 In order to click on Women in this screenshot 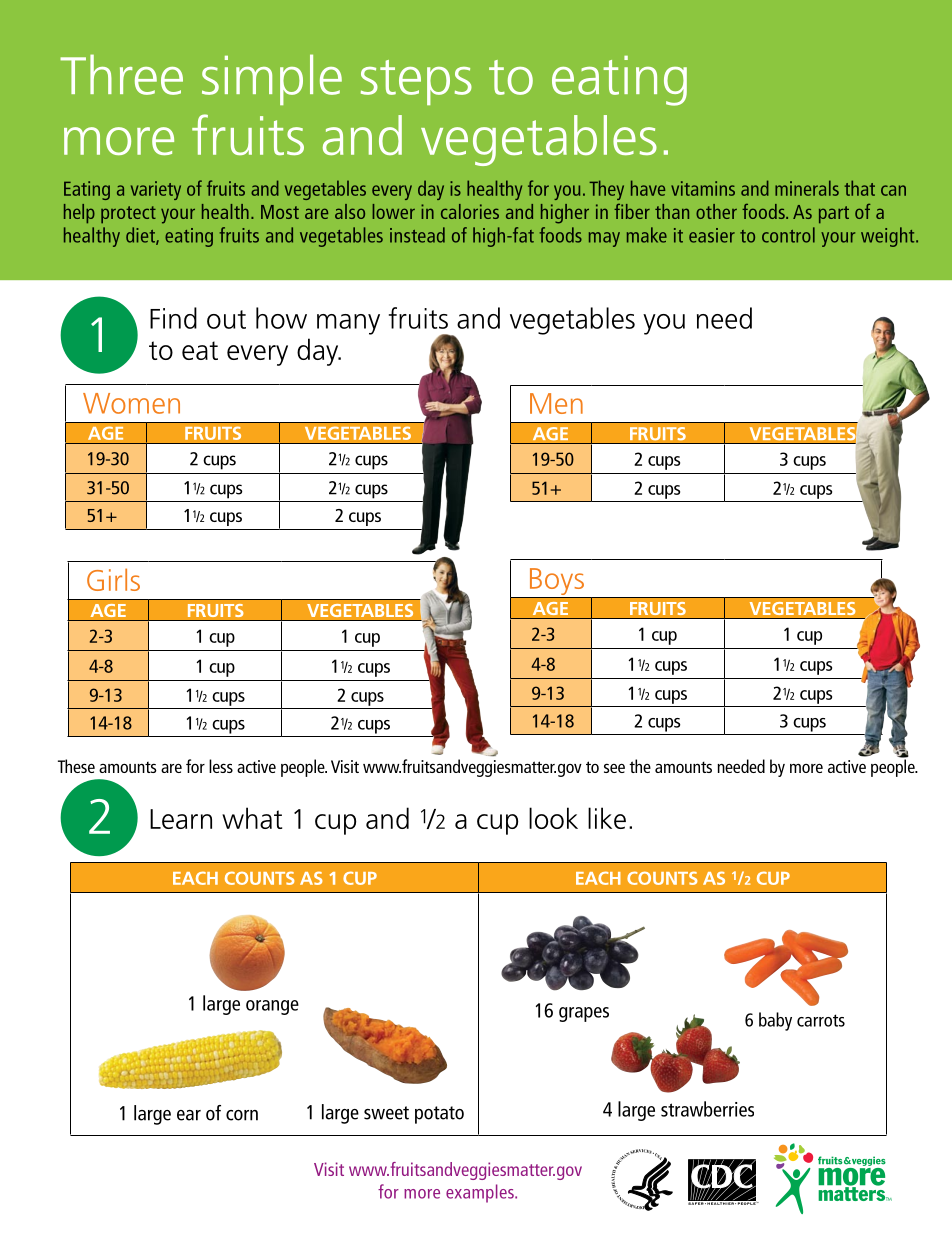, I will do `click(131, 403)`.
